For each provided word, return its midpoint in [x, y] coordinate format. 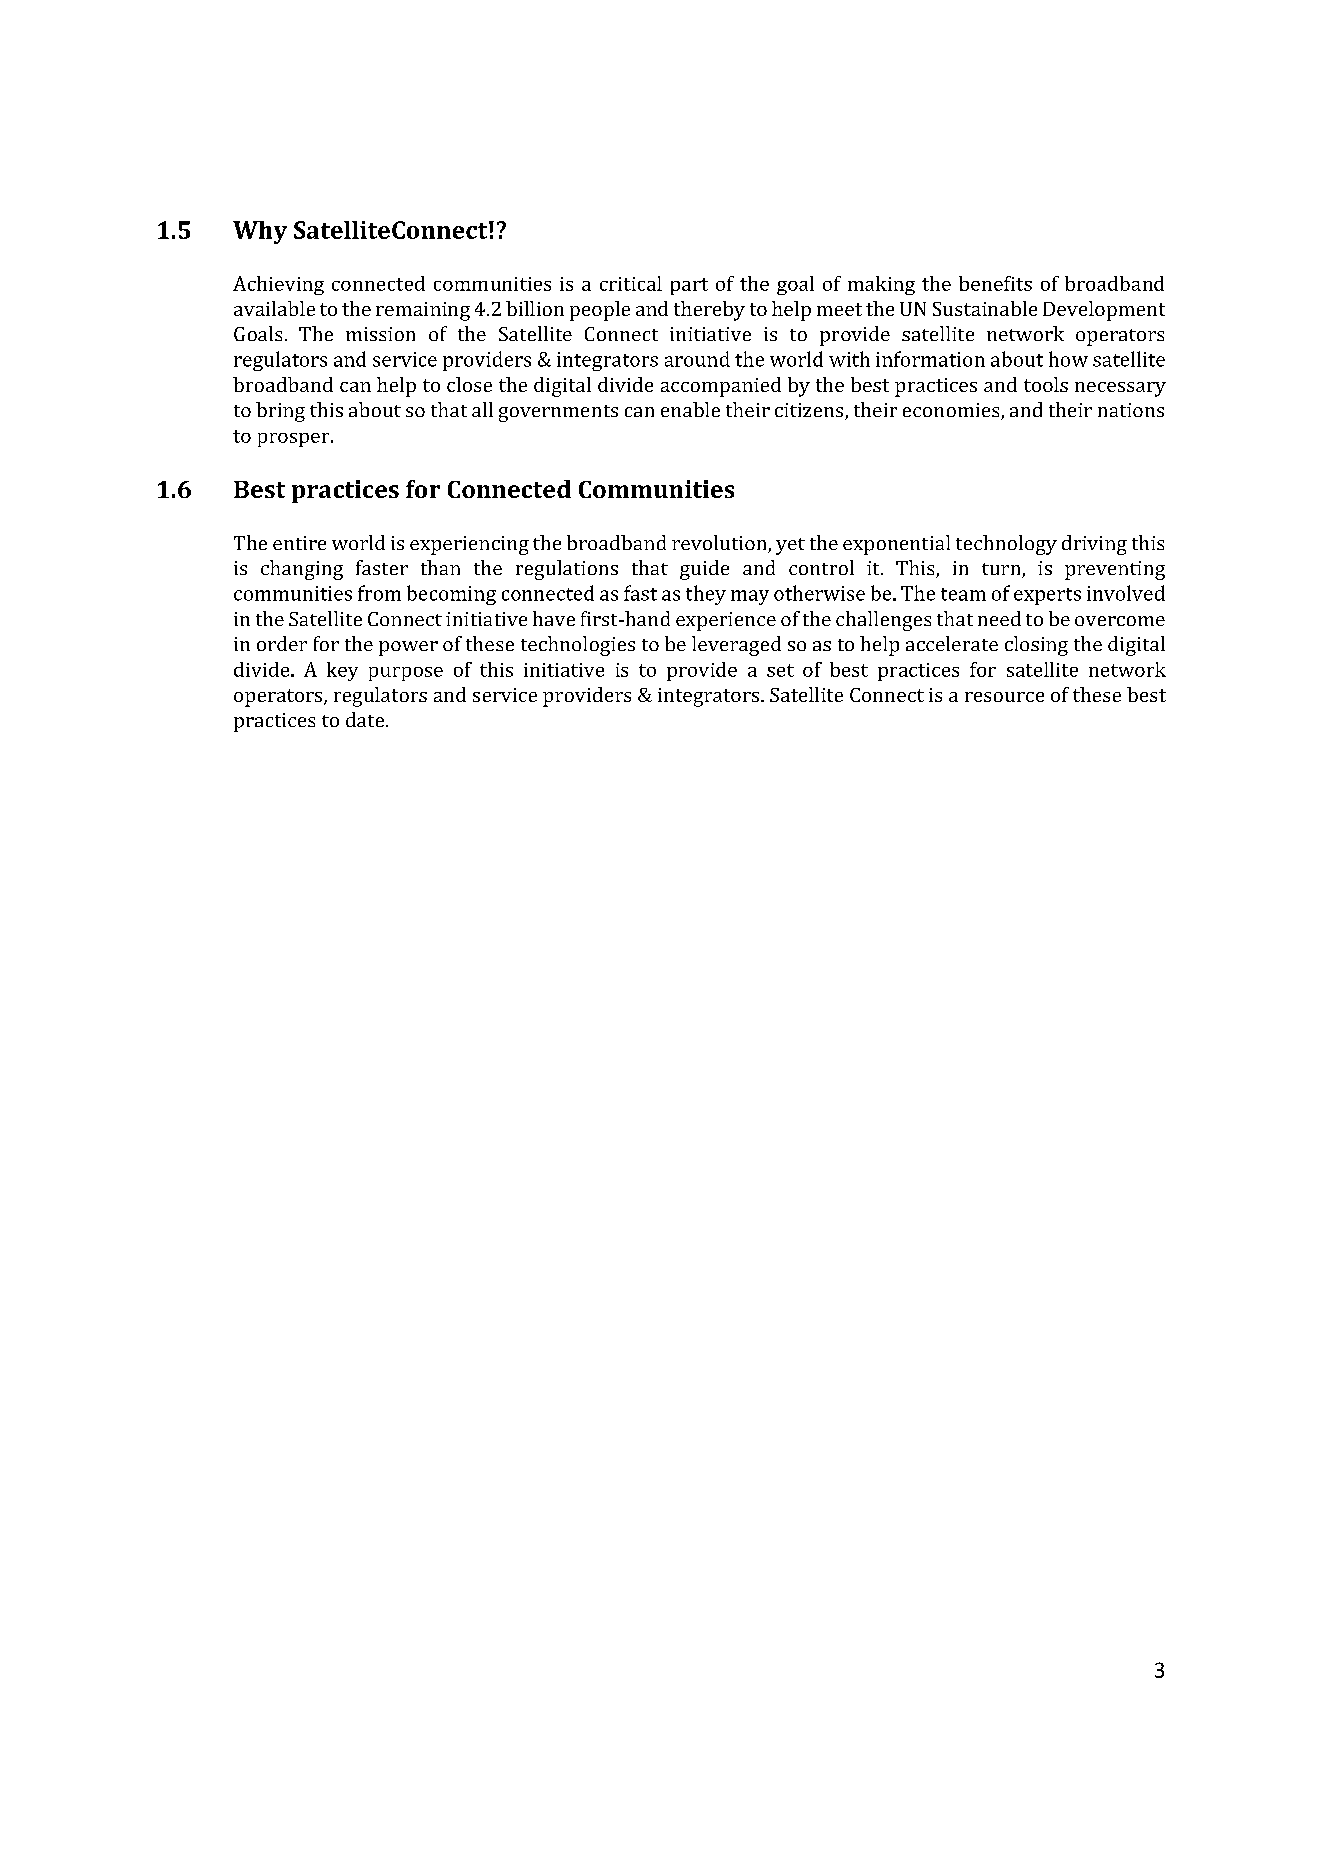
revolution [720, 544]
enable [690, 409]
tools [1046, 384]
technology [1006, 545]
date [366, 719]
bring [280, 412]
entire [299, 543]
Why [260, 232]
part [689, 286]
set [780, 670]
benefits [995, 283]
